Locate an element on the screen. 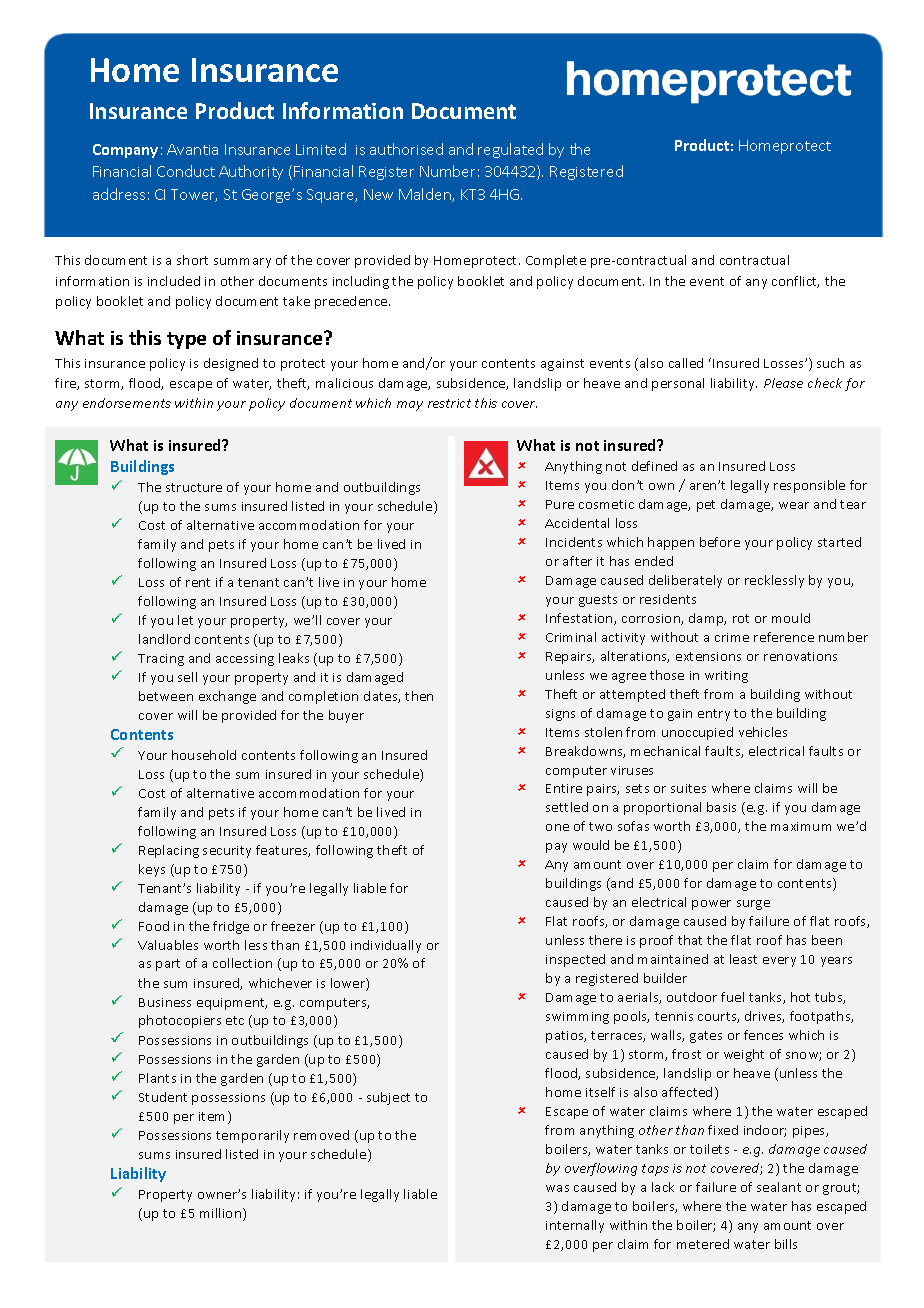  was is located at coordinates (557, 1188).
